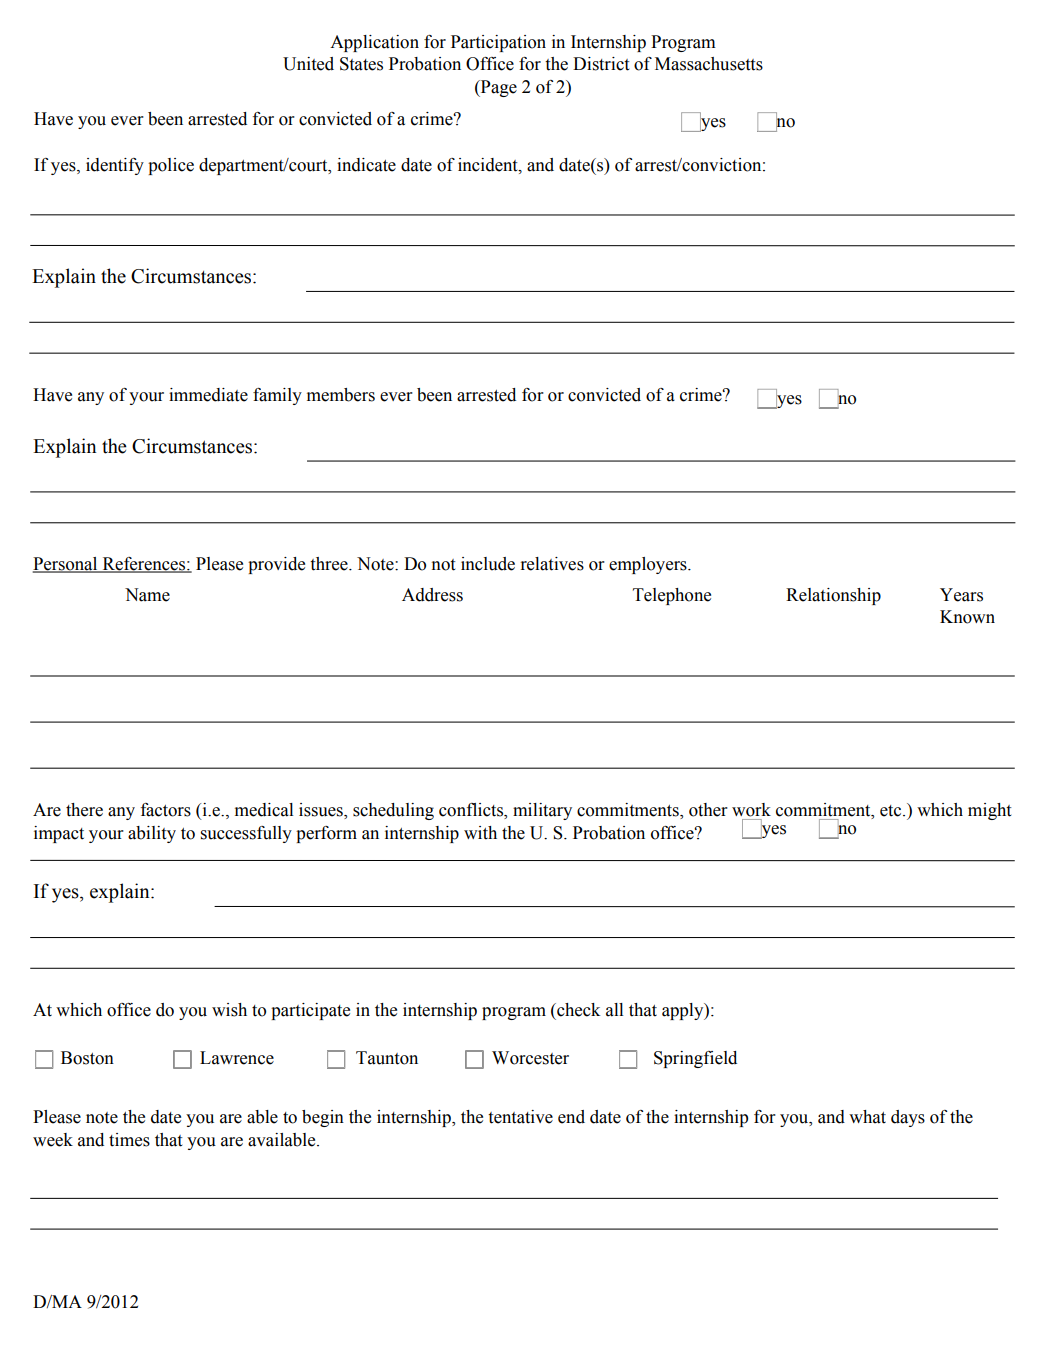 This screenshot has height=1352, width=1045. What do you see at coordinates (498, 43) in the screenshot?
I see `Participation` at bounding box center [498, 43].
